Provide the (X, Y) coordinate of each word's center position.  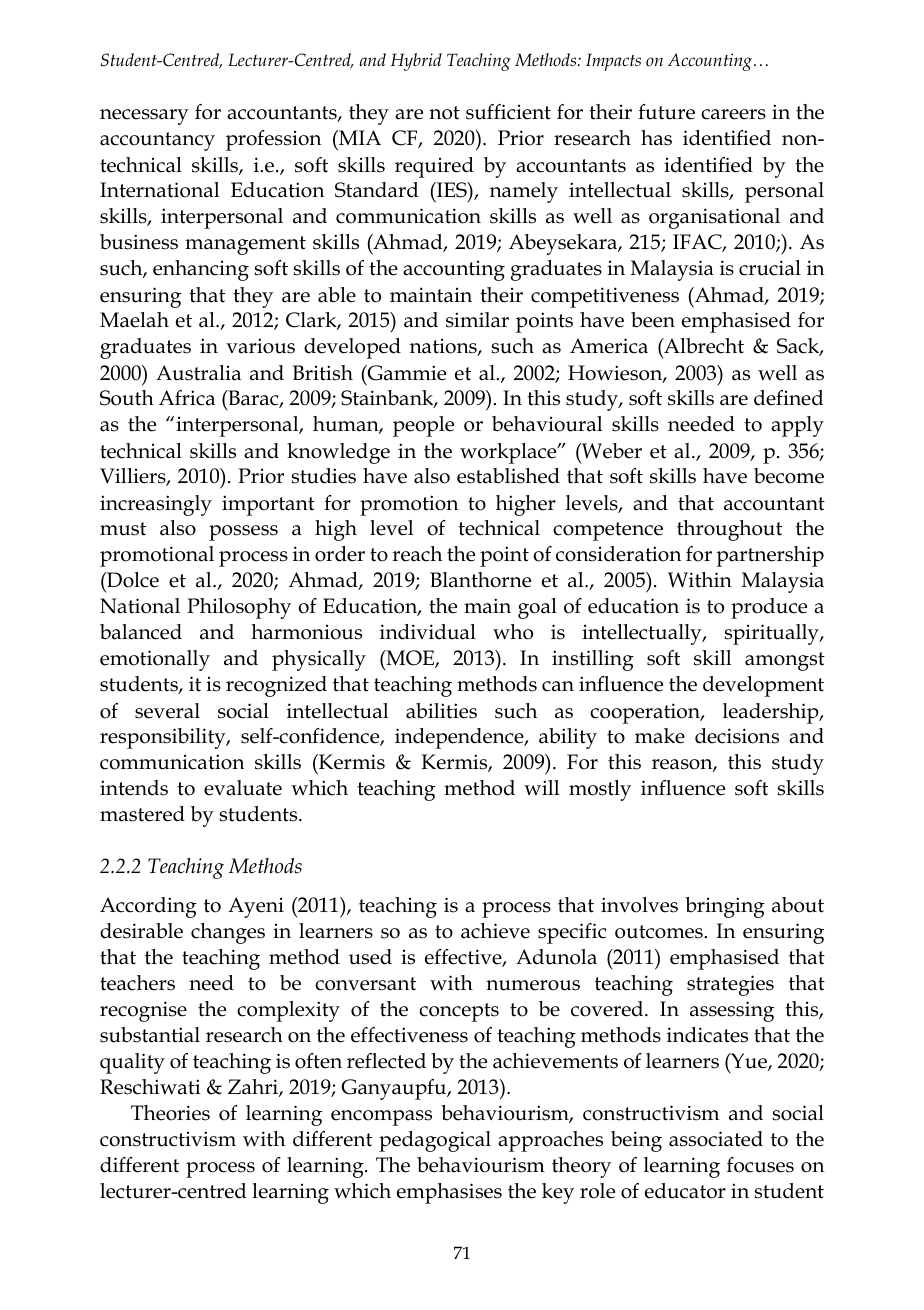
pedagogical (435, 1141)
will (541, 787)
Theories (170, 1113)
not (444, 113)
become (789, 476)
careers (733, 114)
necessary (144, 117)
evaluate (243, 788)
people (423, 426)
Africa (187, 398)
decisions (737, 736)
